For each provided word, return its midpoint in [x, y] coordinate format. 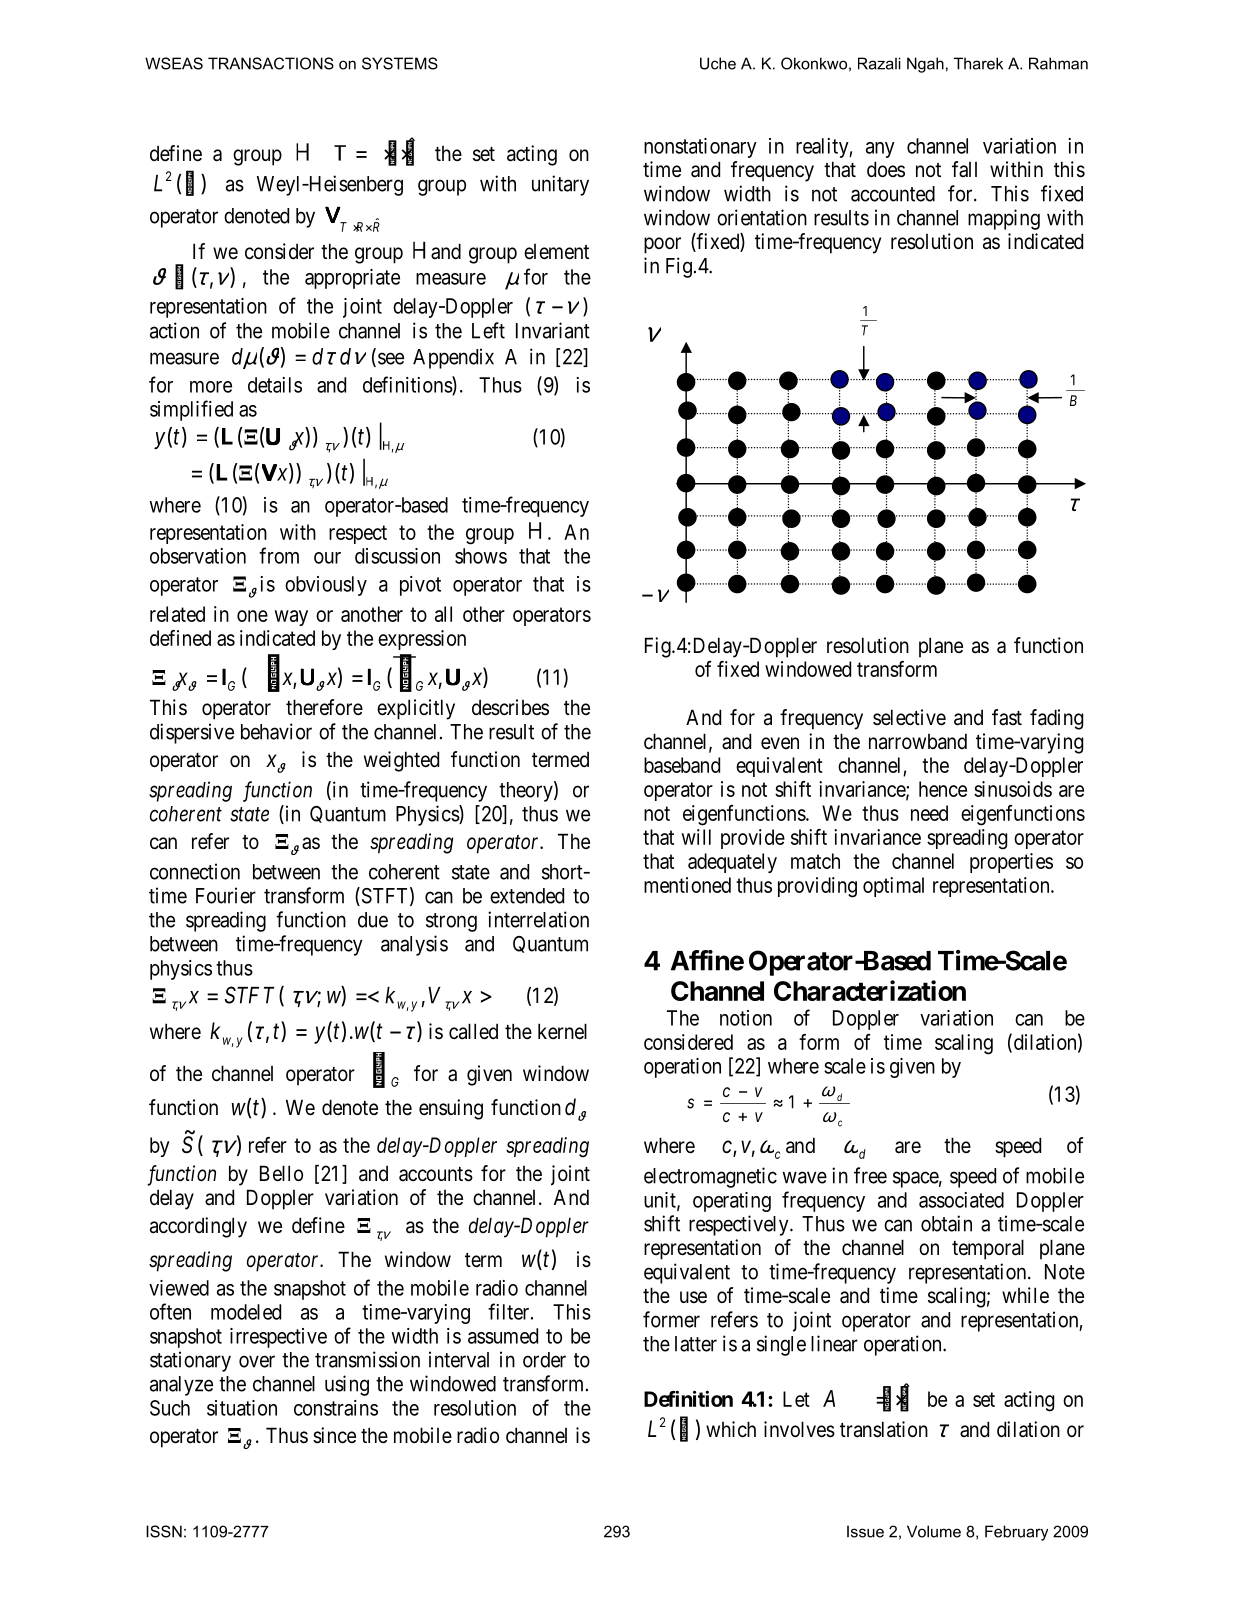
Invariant [553, 330]
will [696, 837]
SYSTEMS [400, 63]
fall [964, 169]
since [334, 1435]
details [275, 385]
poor [662, 245]
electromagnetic [710, 1177]
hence [943, 789]
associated [961, 1200]
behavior [276, 731]
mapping [1004, 219]
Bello [281, 1173]
